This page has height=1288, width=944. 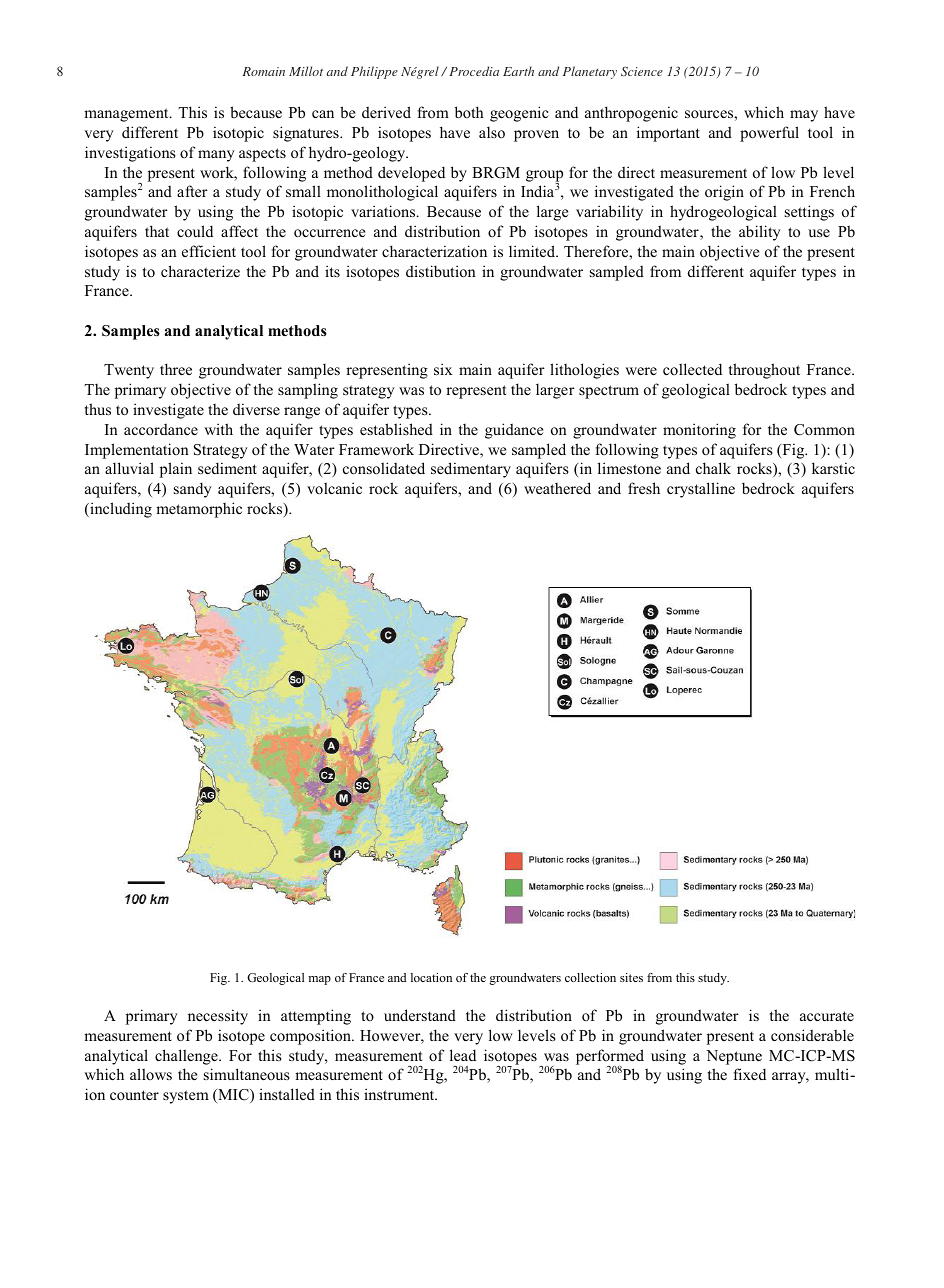 What do you see at coordinates (557, 488) in the page?
I see `weathered` at bounding box center [557, 488].
